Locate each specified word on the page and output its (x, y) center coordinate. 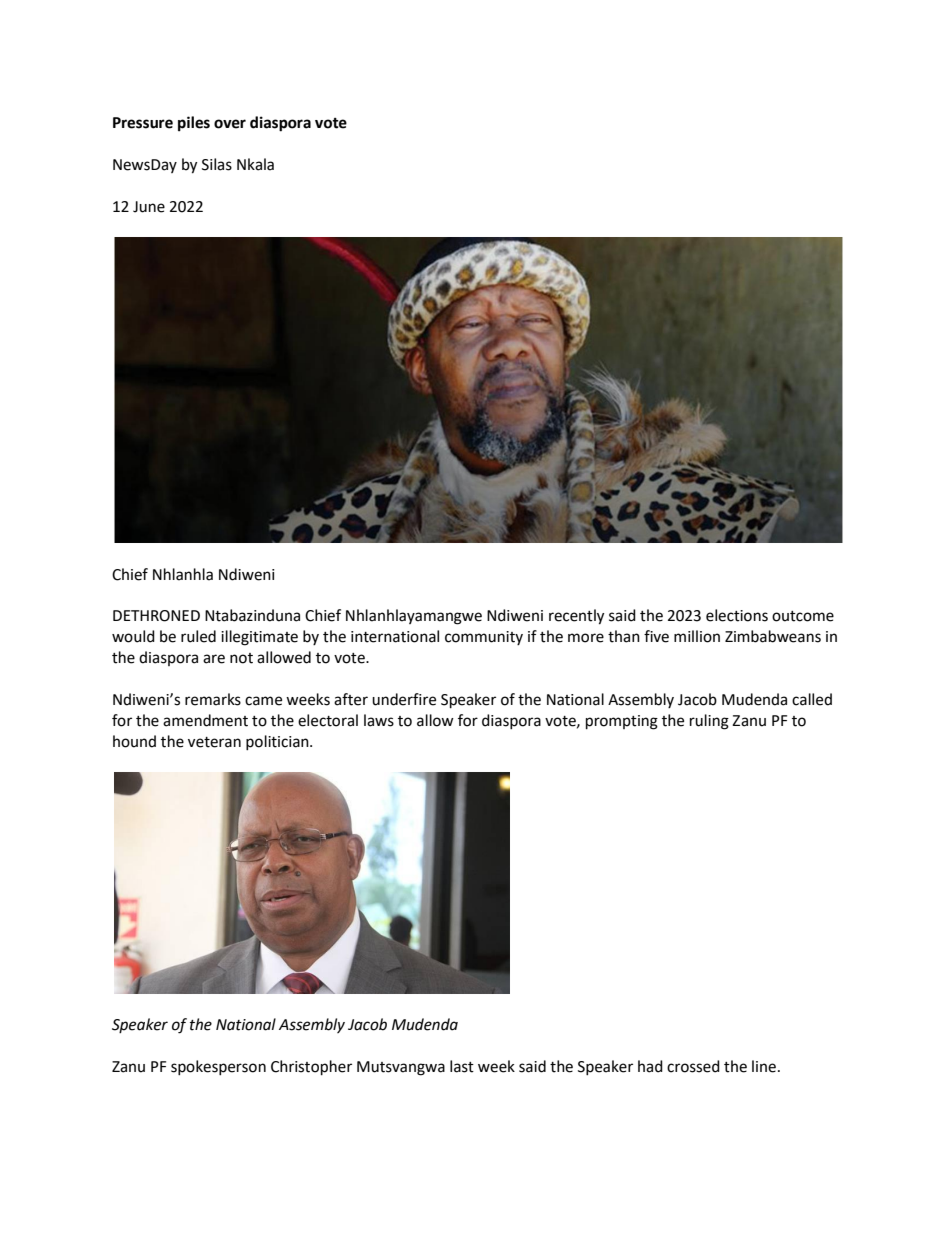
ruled (198, 636)
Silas (217, 164)
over (230, 124)
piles (194, 124)
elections (737, 615)
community (484, 638)
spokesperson (218, 1067)
